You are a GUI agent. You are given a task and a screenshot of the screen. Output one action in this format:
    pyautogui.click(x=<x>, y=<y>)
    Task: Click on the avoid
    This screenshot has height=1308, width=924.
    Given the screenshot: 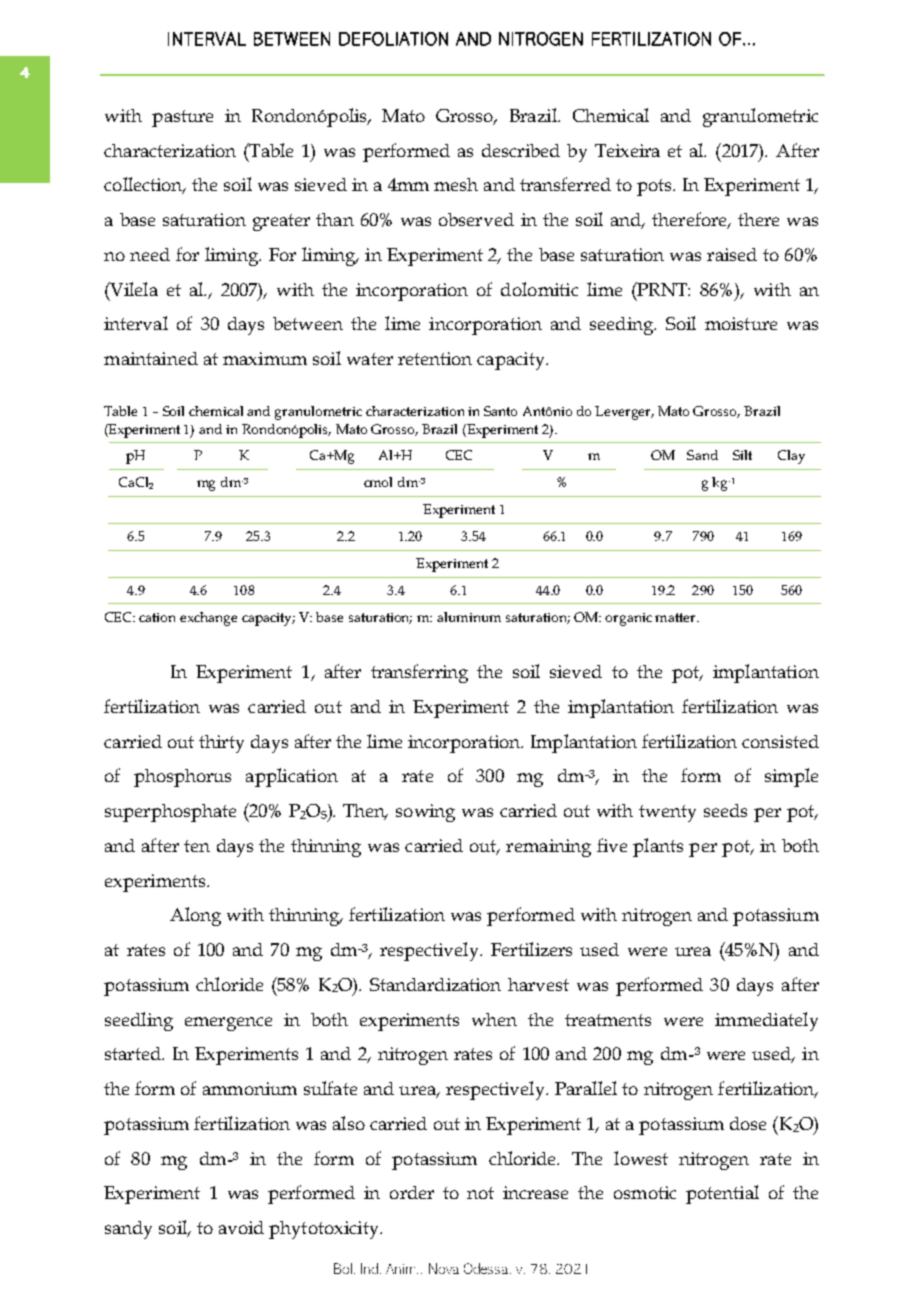 What is the action you would take?
    pyautogui.click(x=241, y=1227)
